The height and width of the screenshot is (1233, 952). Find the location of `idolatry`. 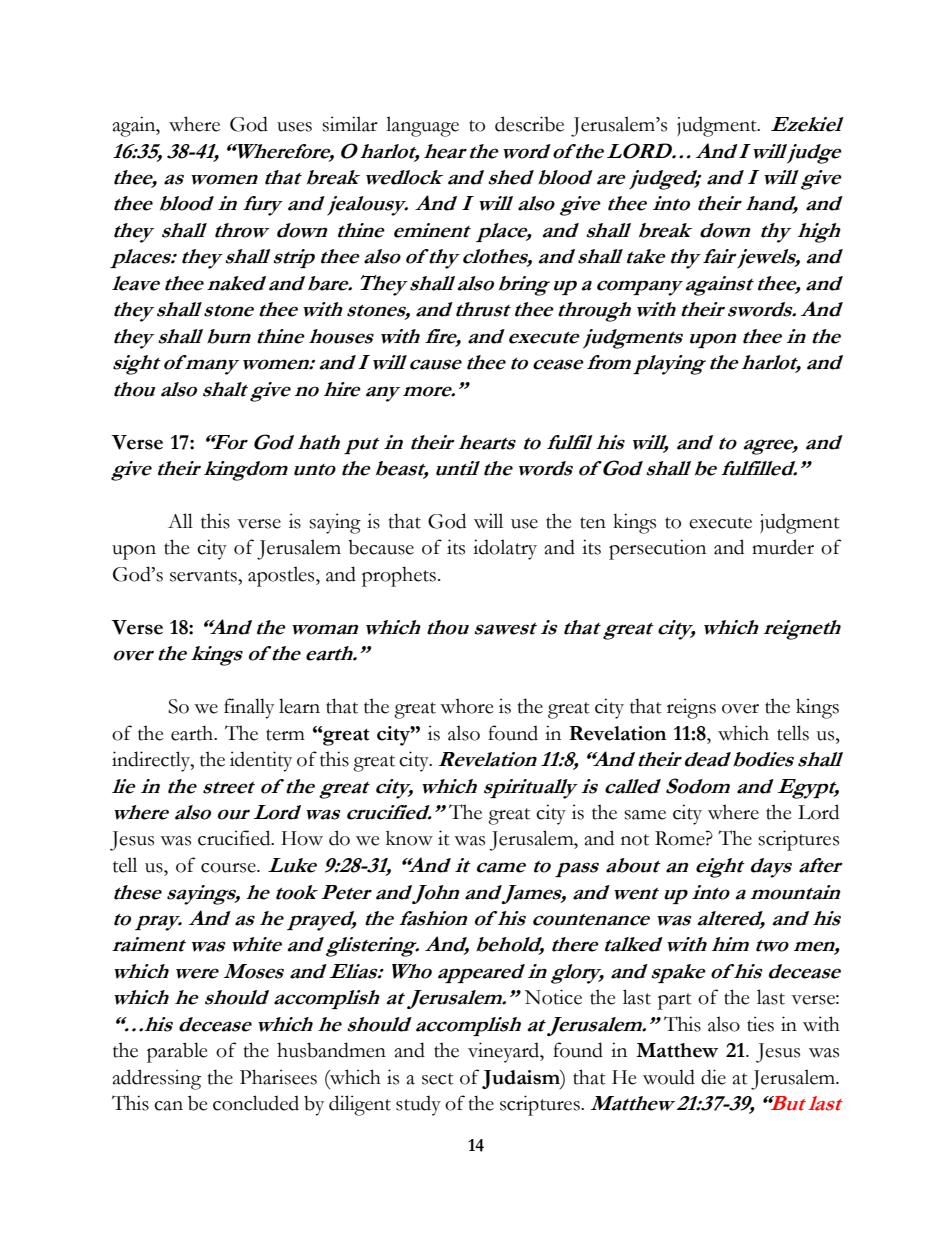

idolatry is located at coordinates (505, 549).
